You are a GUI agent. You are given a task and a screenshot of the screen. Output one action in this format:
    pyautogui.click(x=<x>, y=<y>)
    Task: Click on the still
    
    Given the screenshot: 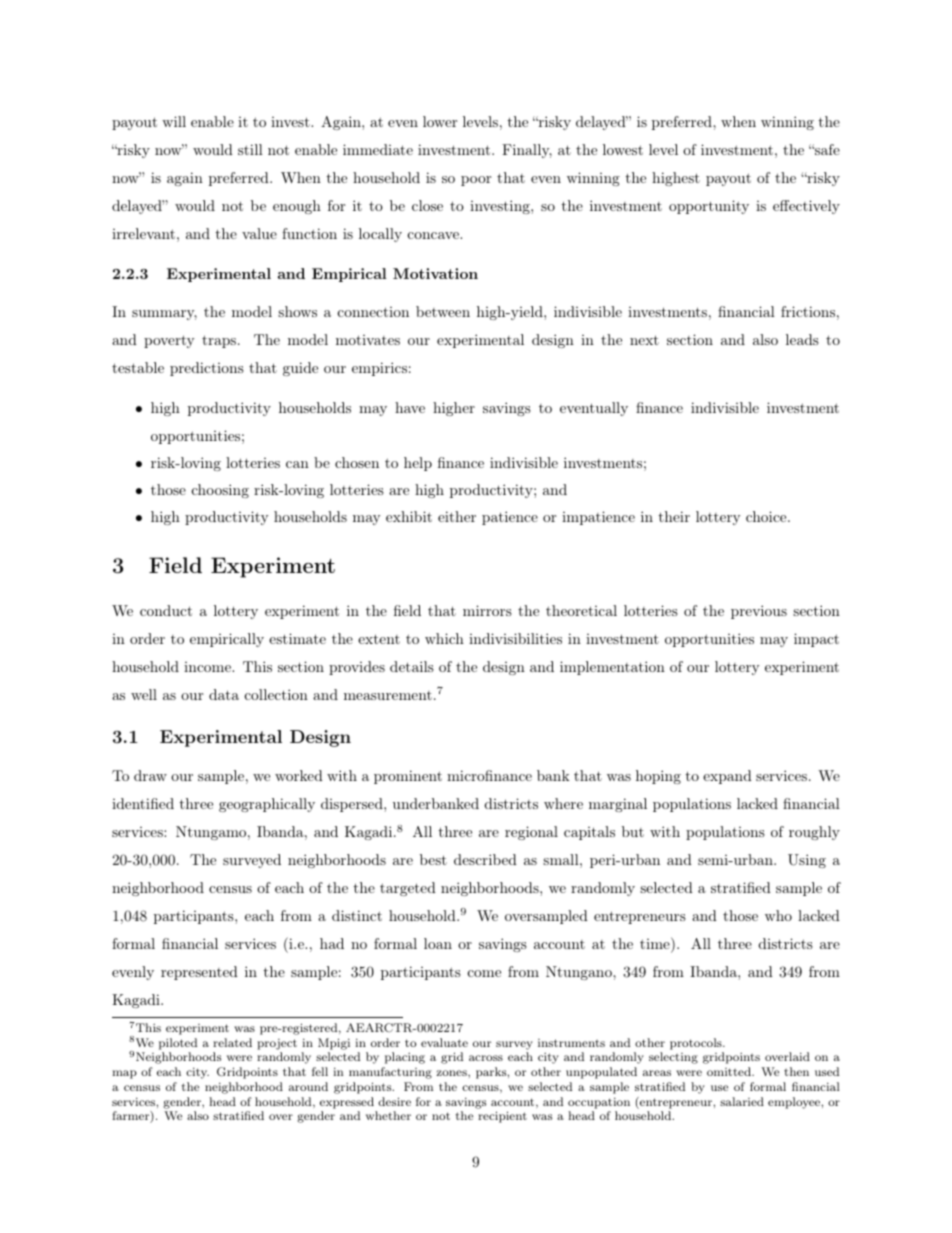 What is the action you would take?
    pyautogui.click(x=250, y=149)
